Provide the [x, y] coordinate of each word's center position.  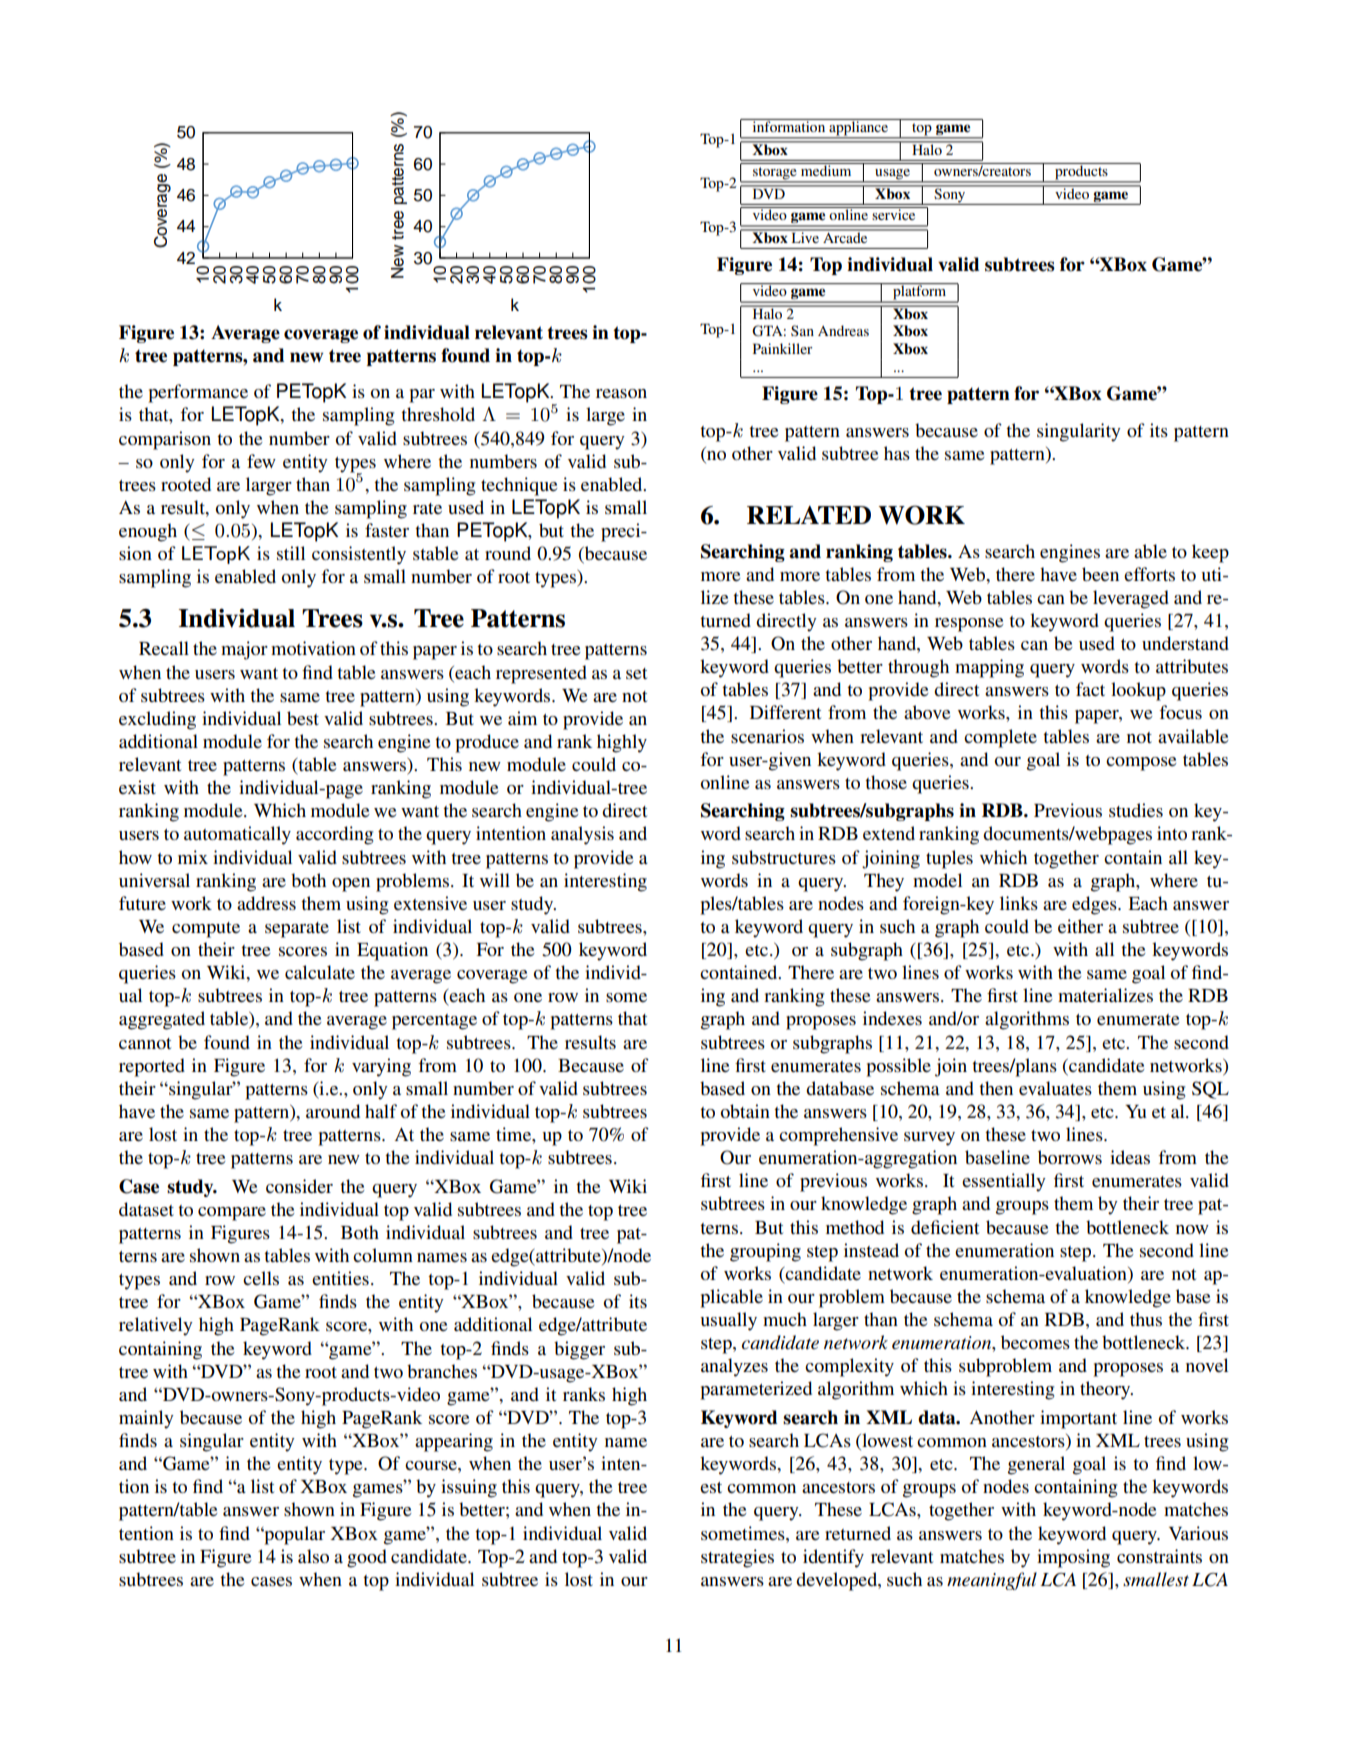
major [244, 650]
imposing [1073, 1558]
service [894, 213]
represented [541, 674]
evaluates [1055, 1088]
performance [198, 393]
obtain [745, 1111]
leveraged [1131, 599]
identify [833, 1558]
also [313, 1556]
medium [826, 169]
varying [381, 1067]
